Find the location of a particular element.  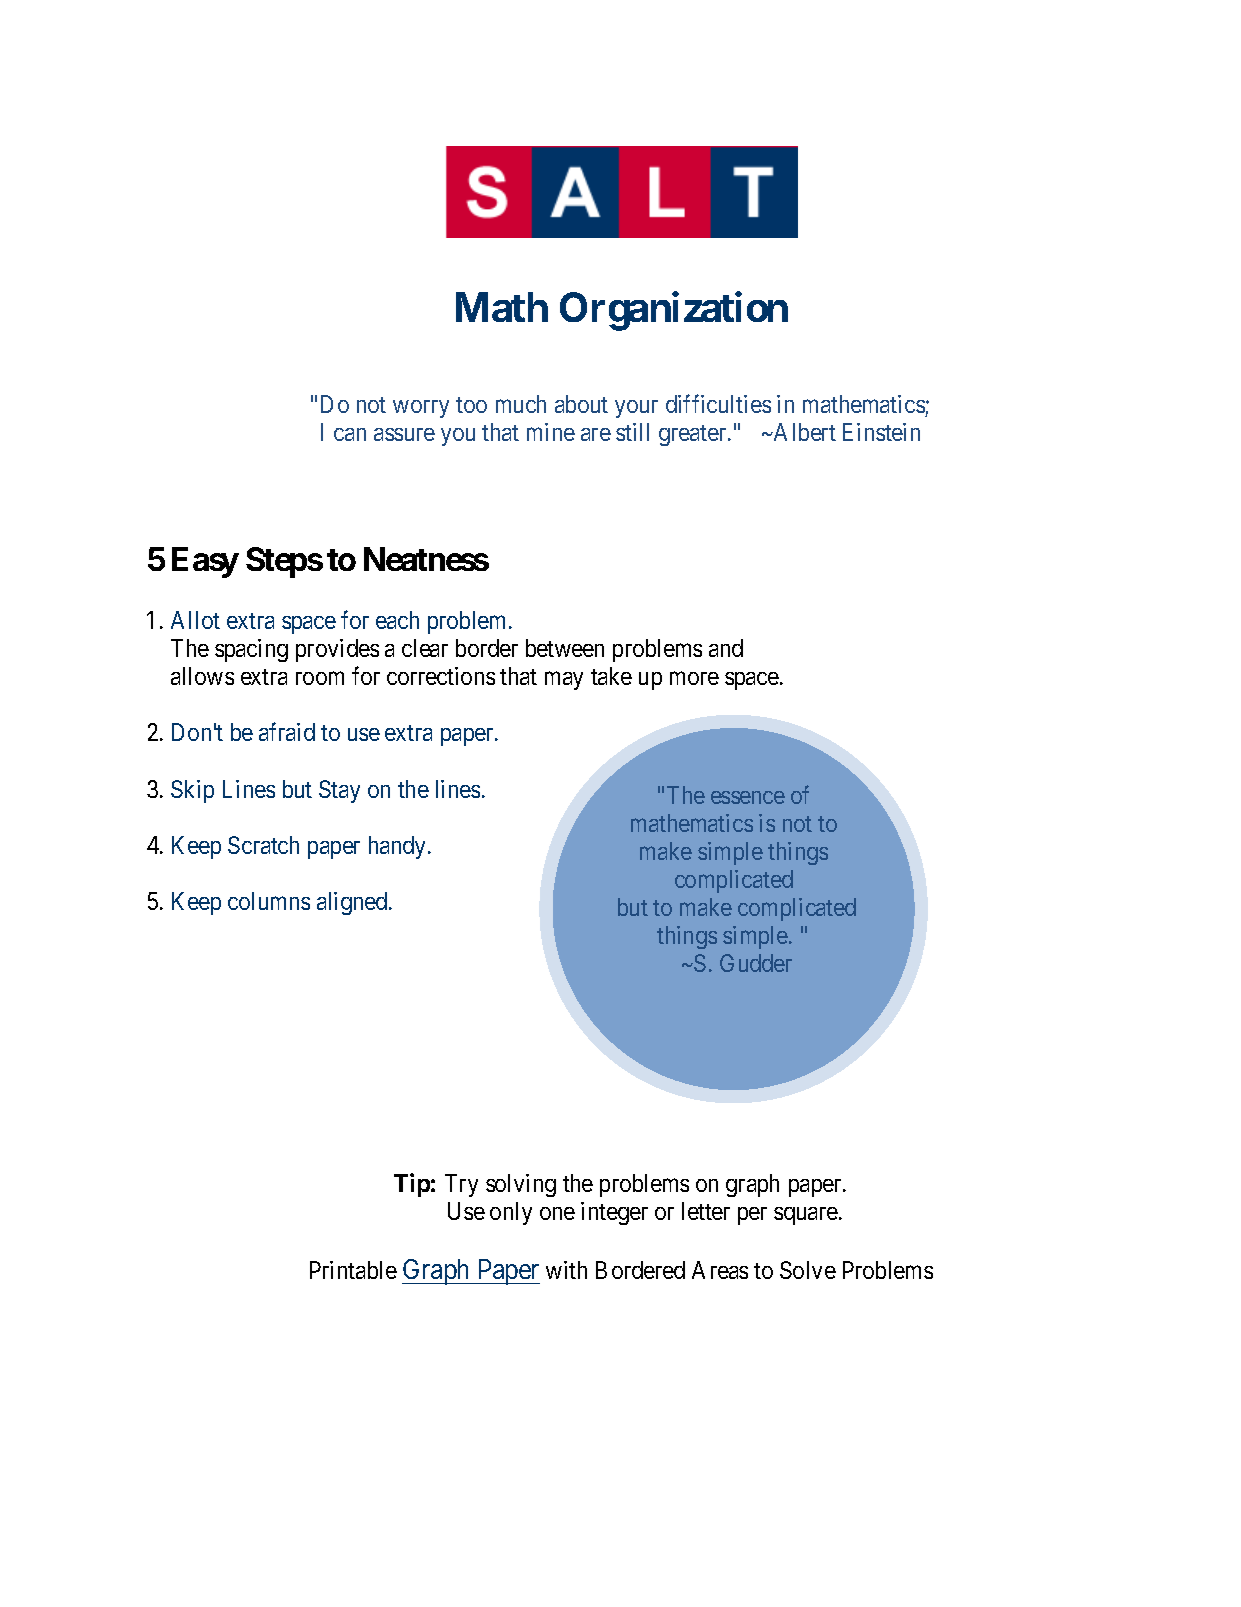

Printable is located at coordinates (353, 1270).
